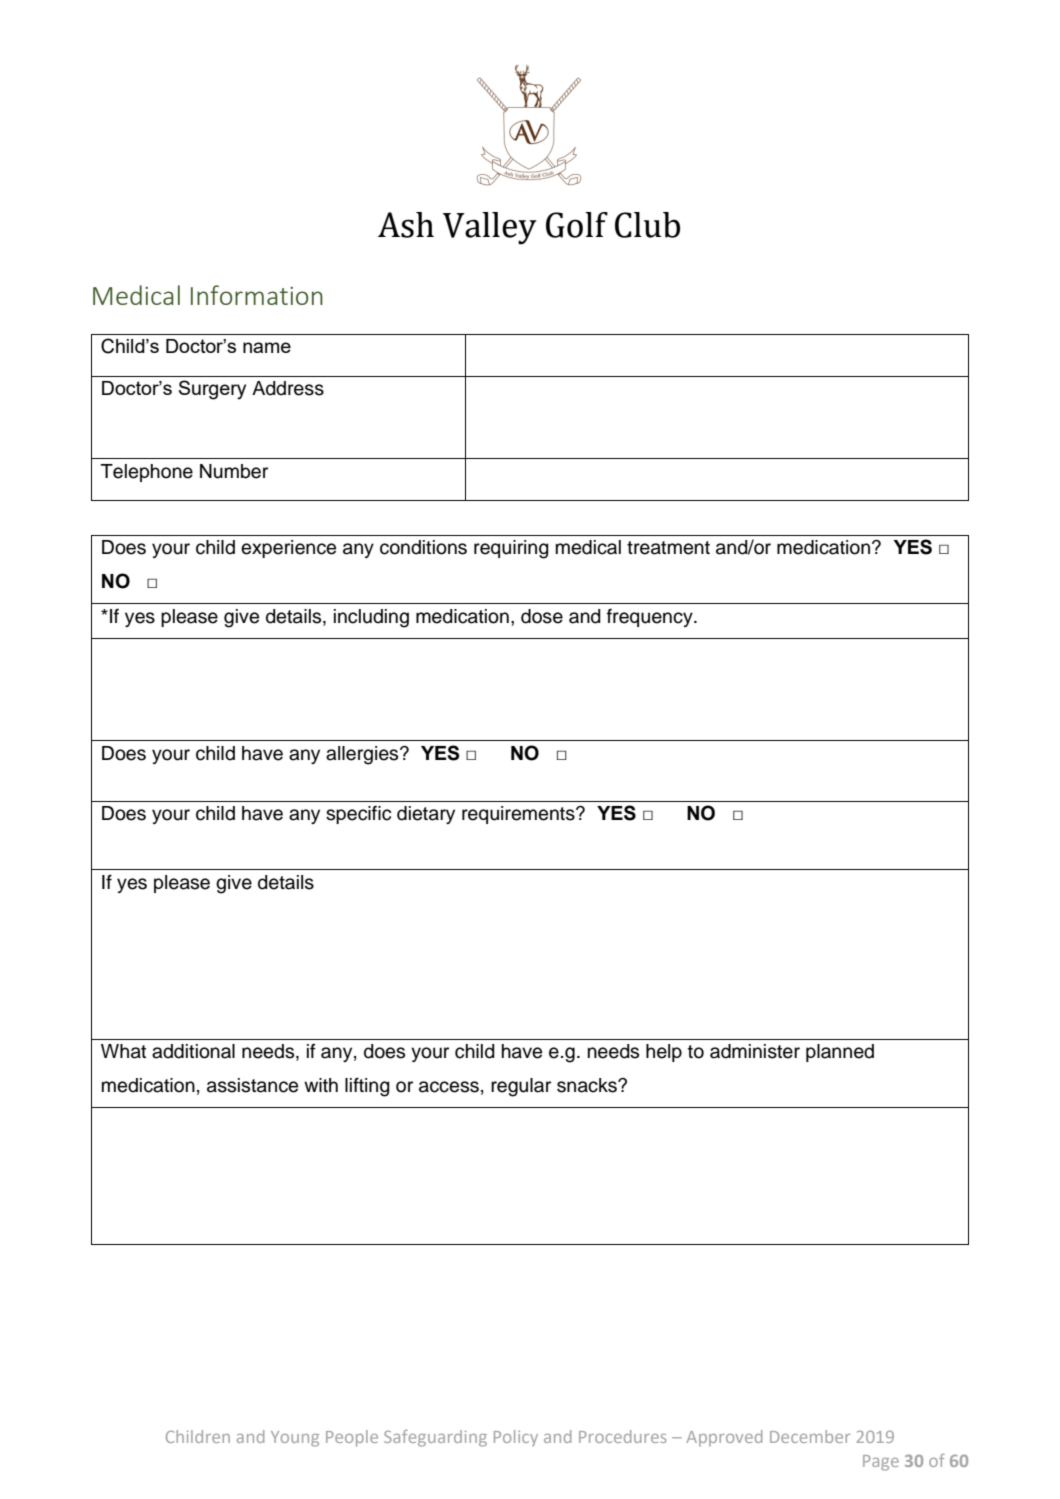 The height and width of the image is (1499, 1060). I want to click on Information, so click(257, 295).
